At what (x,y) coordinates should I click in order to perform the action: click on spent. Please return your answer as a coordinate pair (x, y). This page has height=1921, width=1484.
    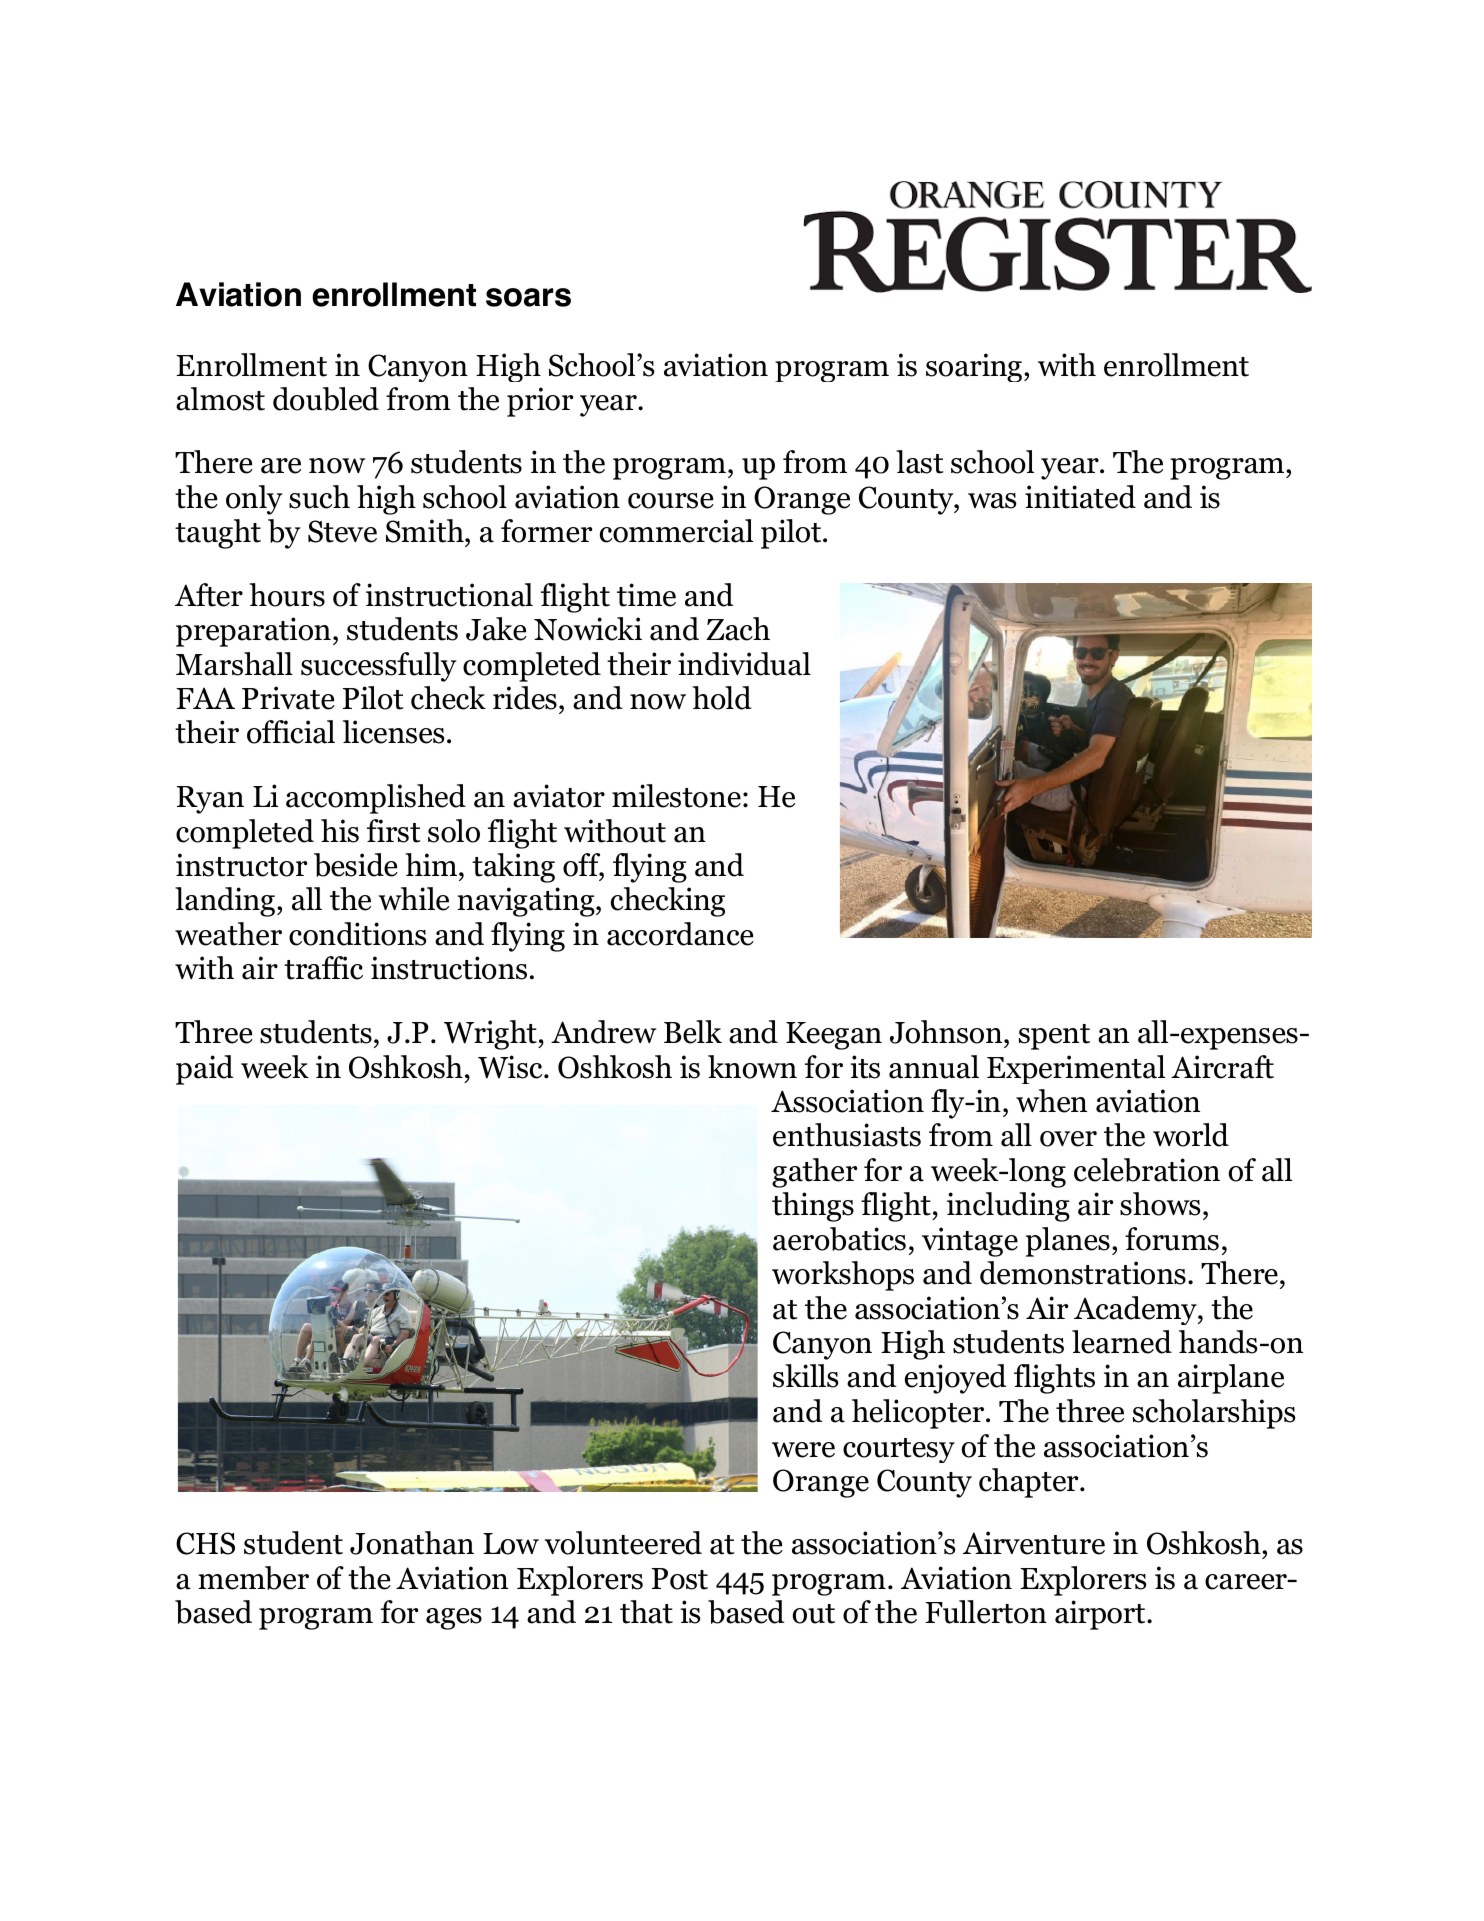
    Looking at the image, I should click on (1054, 1037).
